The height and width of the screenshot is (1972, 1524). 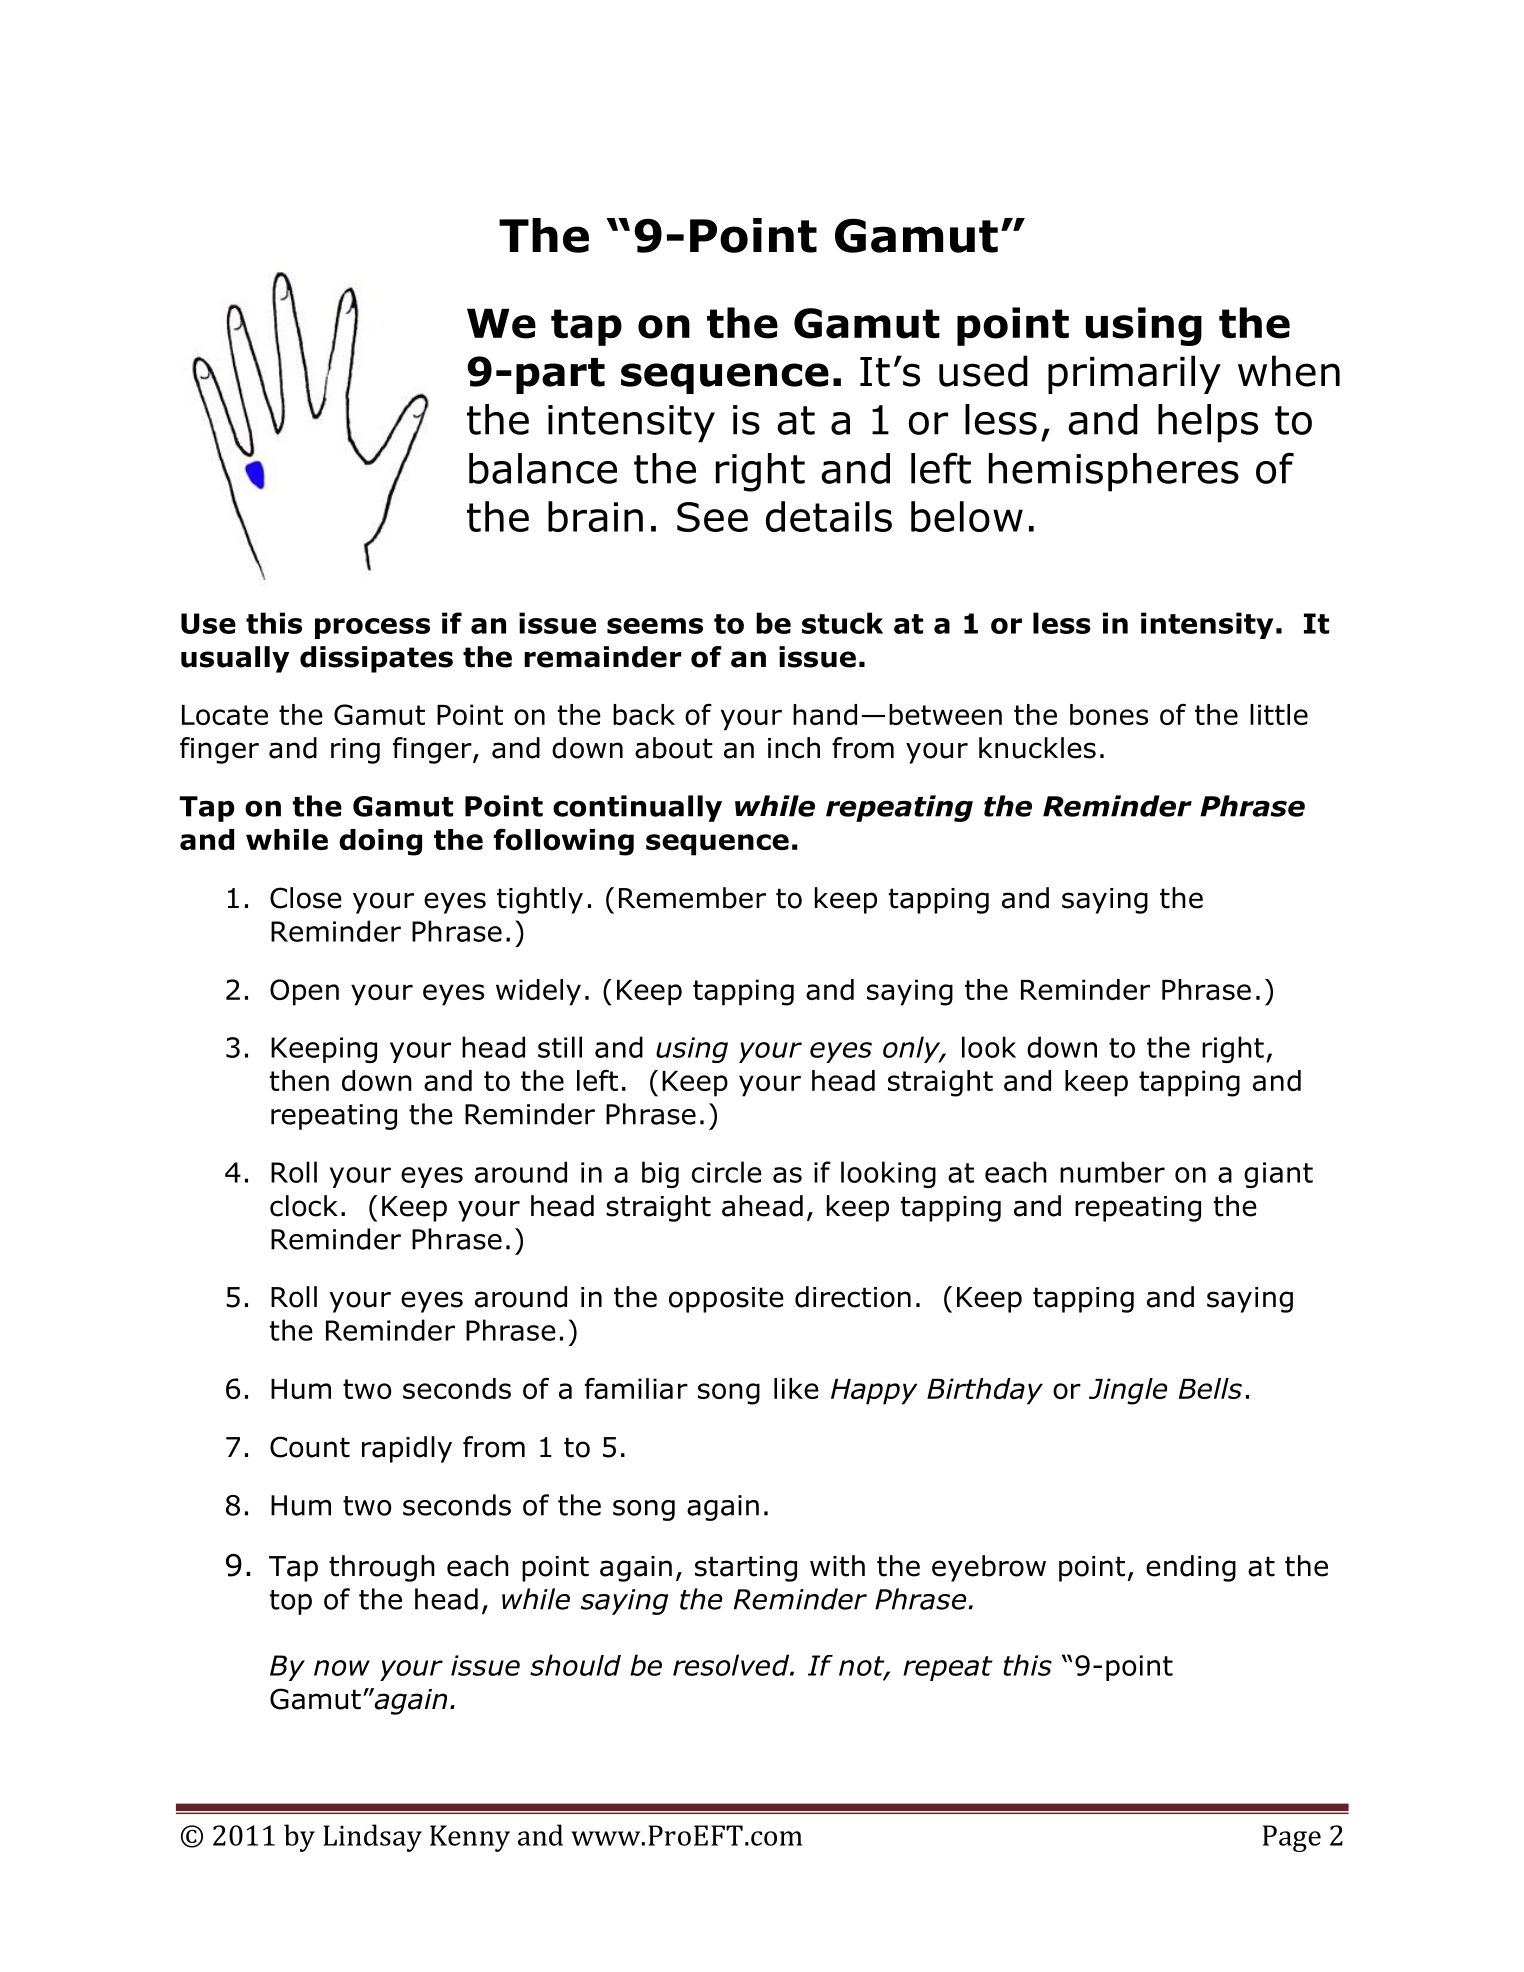 I want to click on Jingle, so click(x=1128, y=1391).
